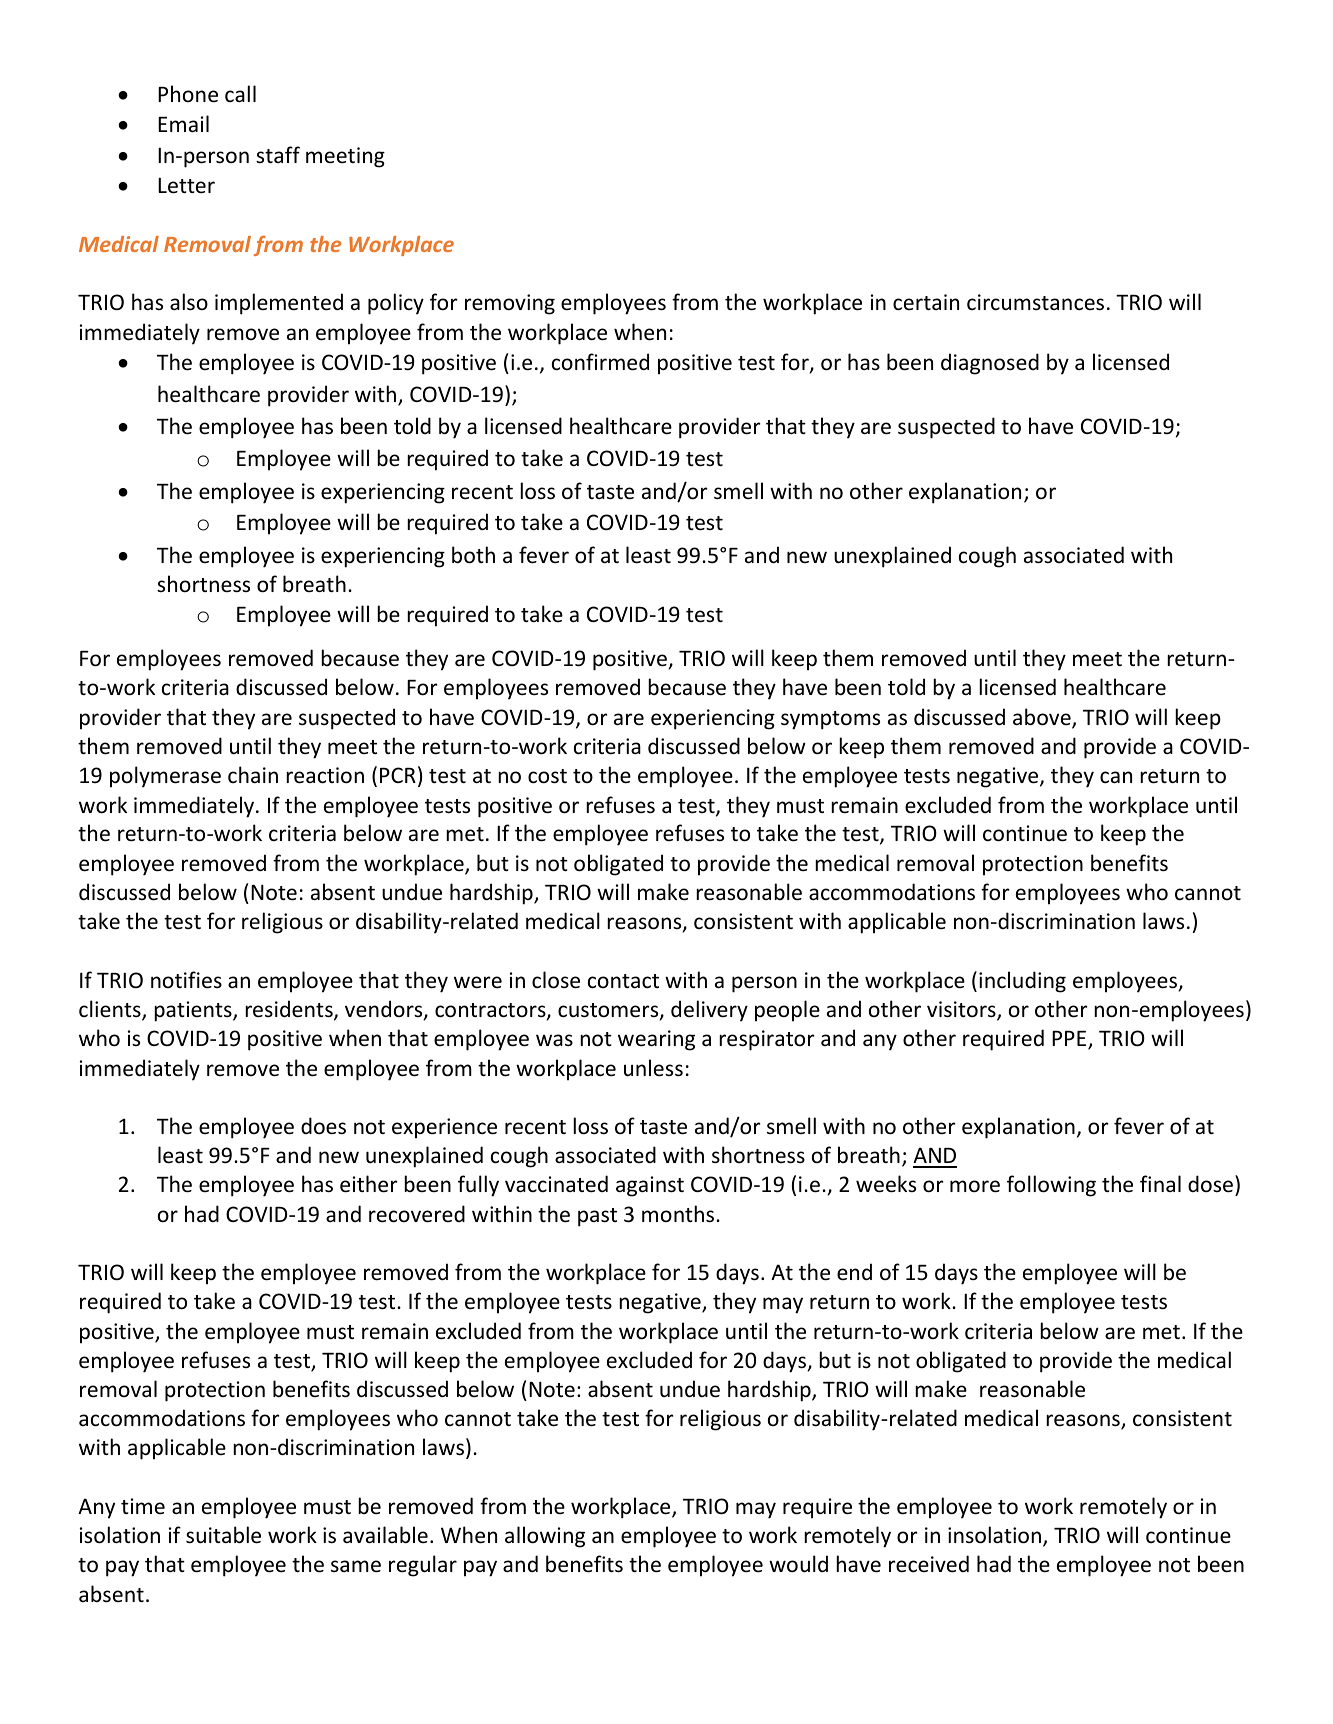 This page has width=1333, height=1724. Describe the element at coordinates (510, 304) in the page. I see `removing` at that location.
